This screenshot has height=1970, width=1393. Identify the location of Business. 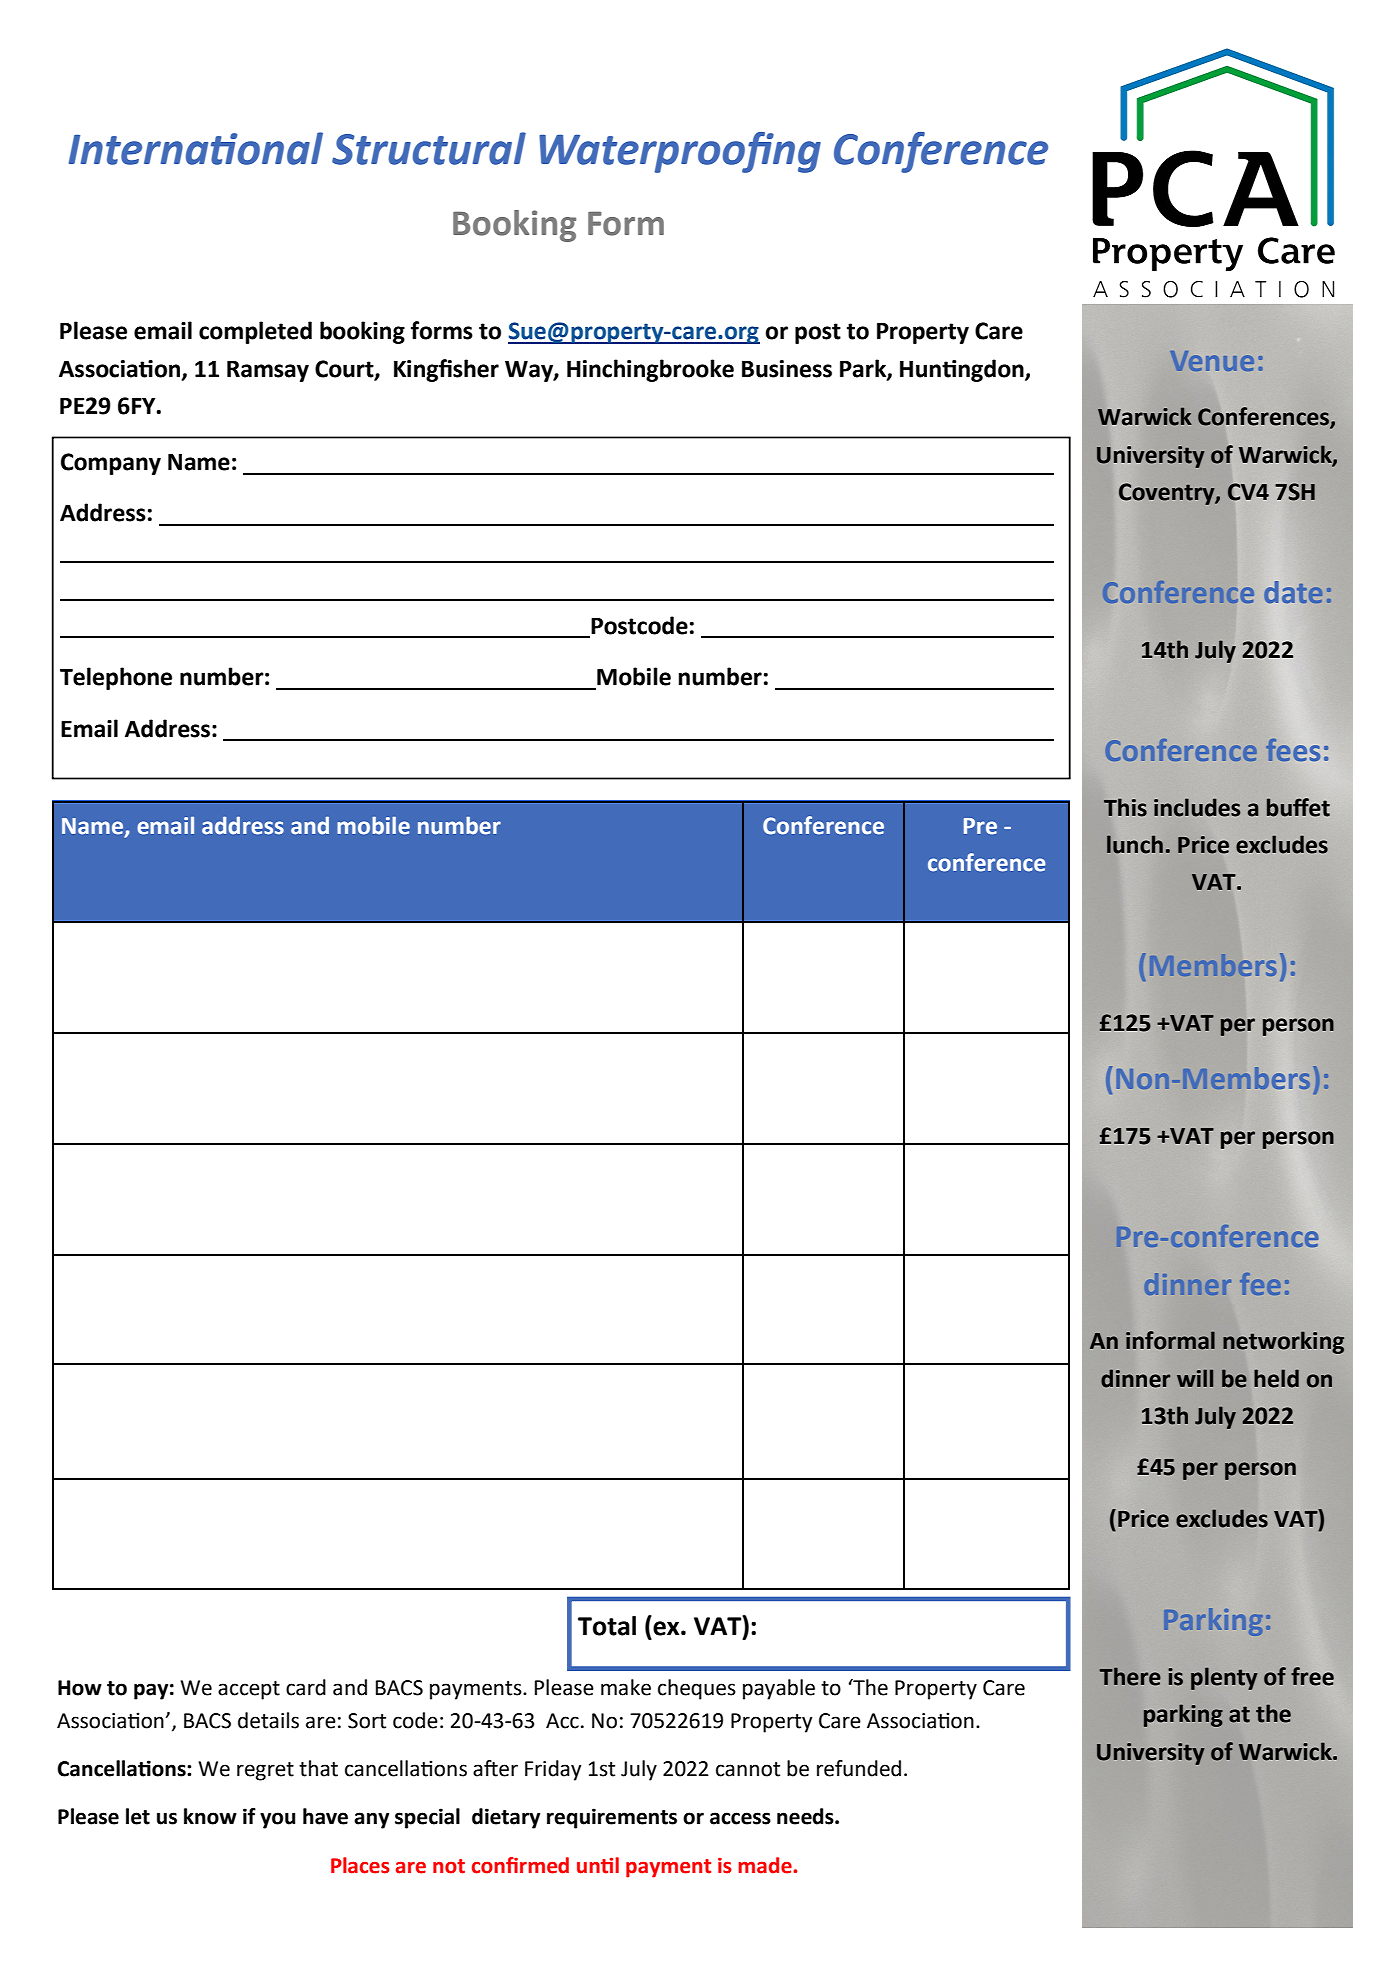
(787, 369).
